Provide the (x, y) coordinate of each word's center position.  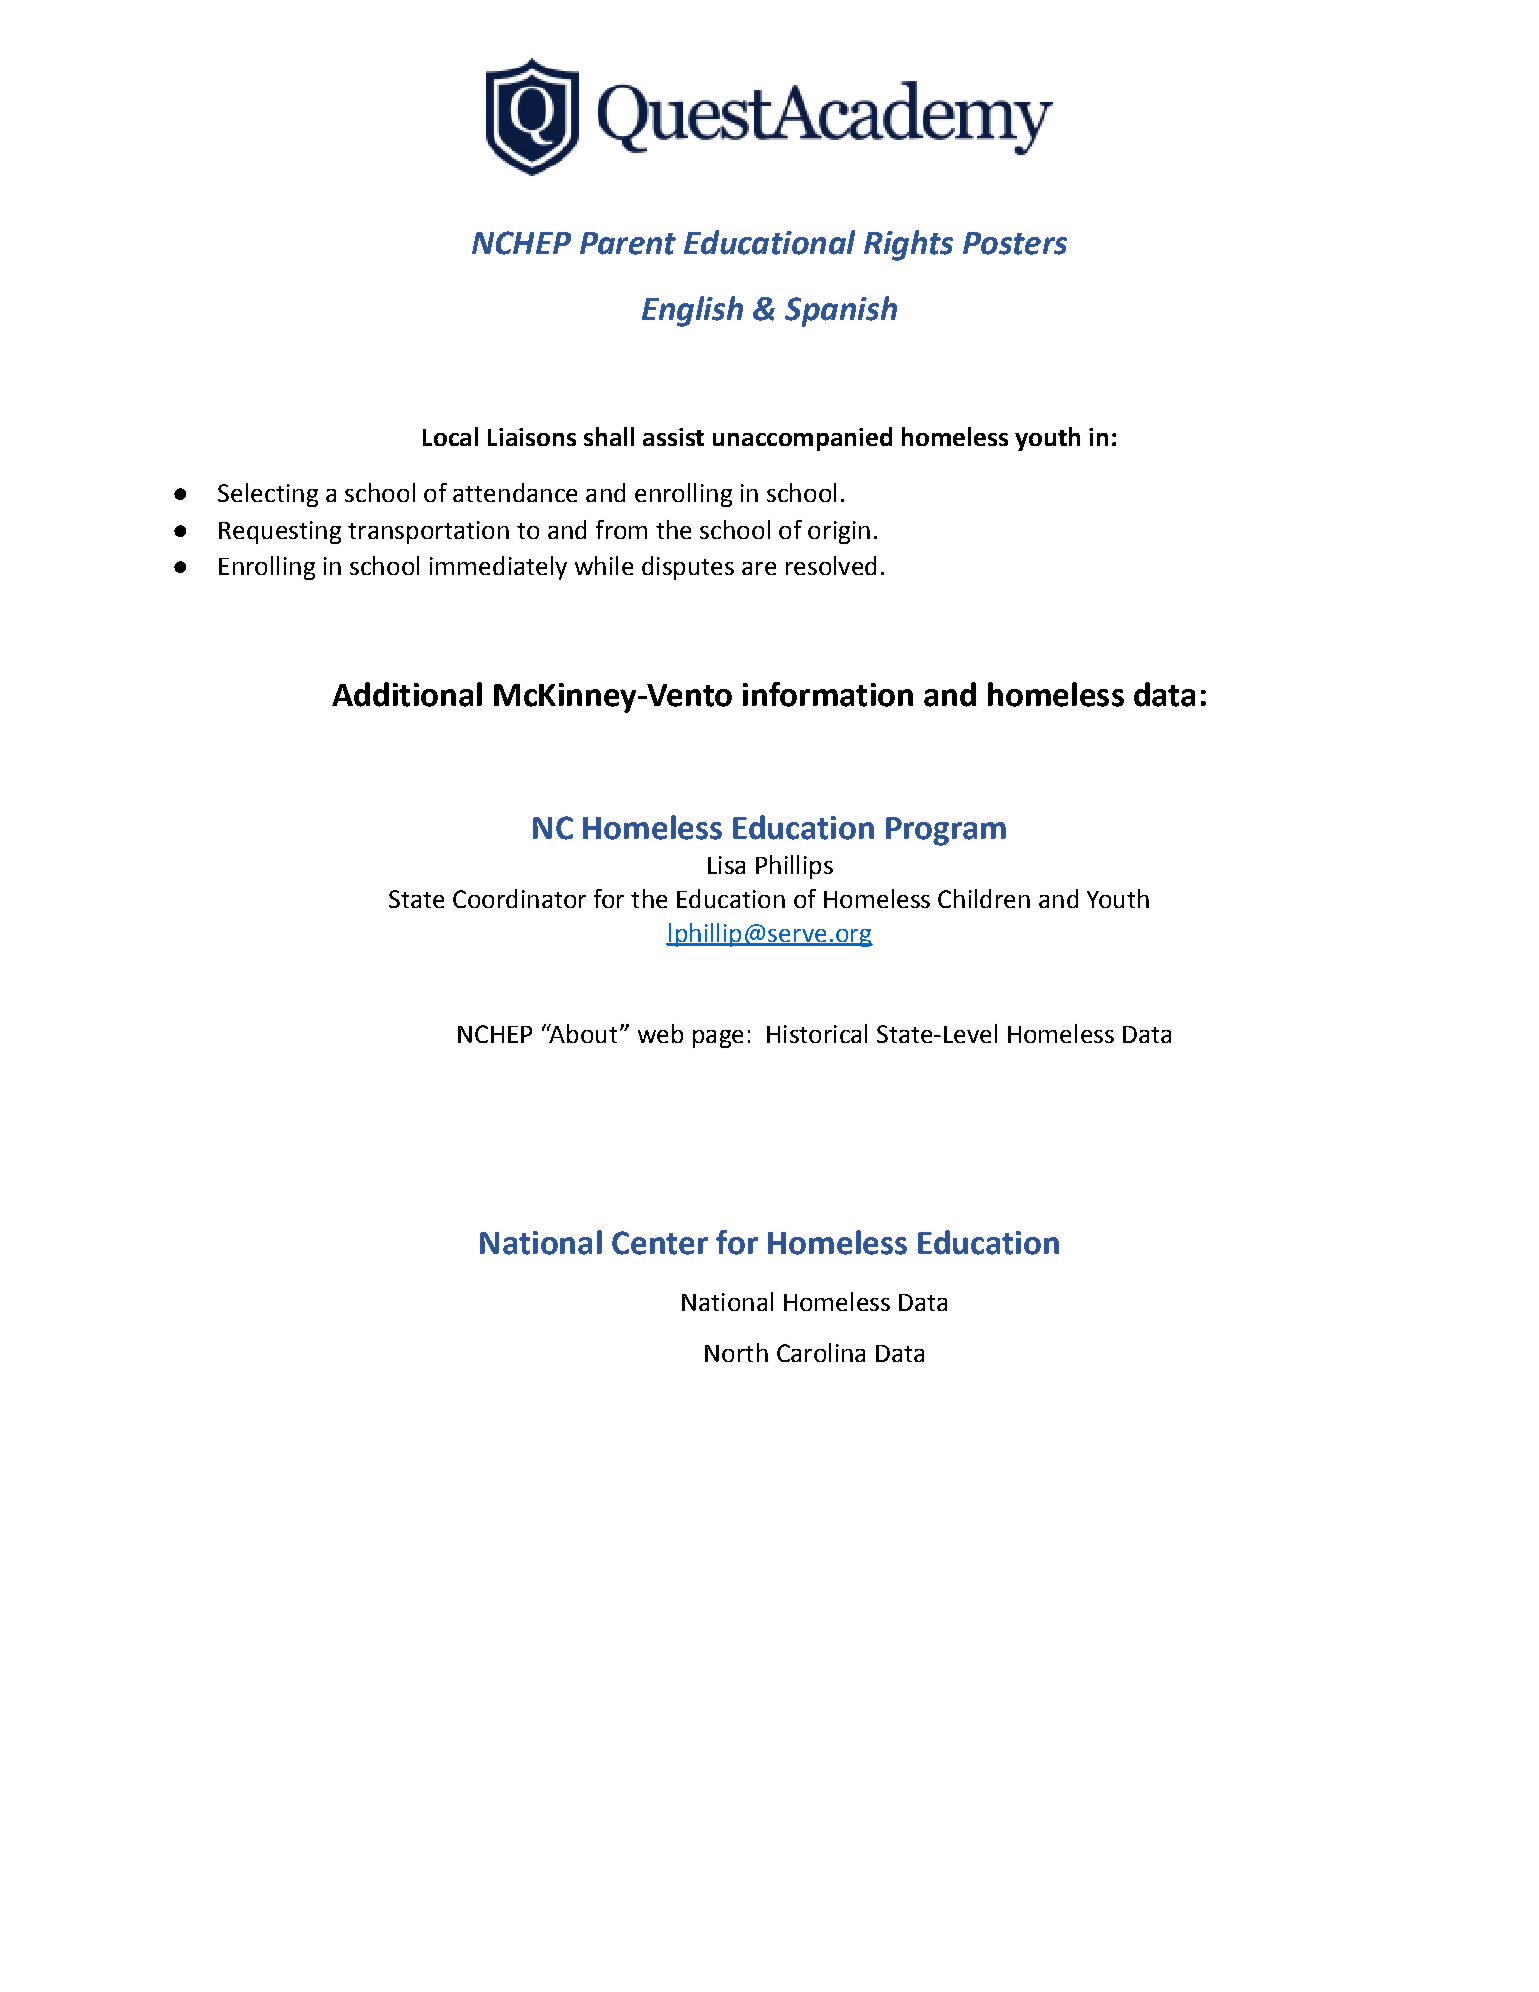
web (660, 1033)
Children (984, 898)
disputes (688, 568)
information (828, 694)
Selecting (268, 495)
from (621, 529)
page (718, 1039)
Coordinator (519, 898)
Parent (628, 243)
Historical (817, 1033)
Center (660, 1243)
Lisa (726, 865)
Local (450, 436)
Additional (407, 694)
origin (839, 532)
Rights (908, 245)
